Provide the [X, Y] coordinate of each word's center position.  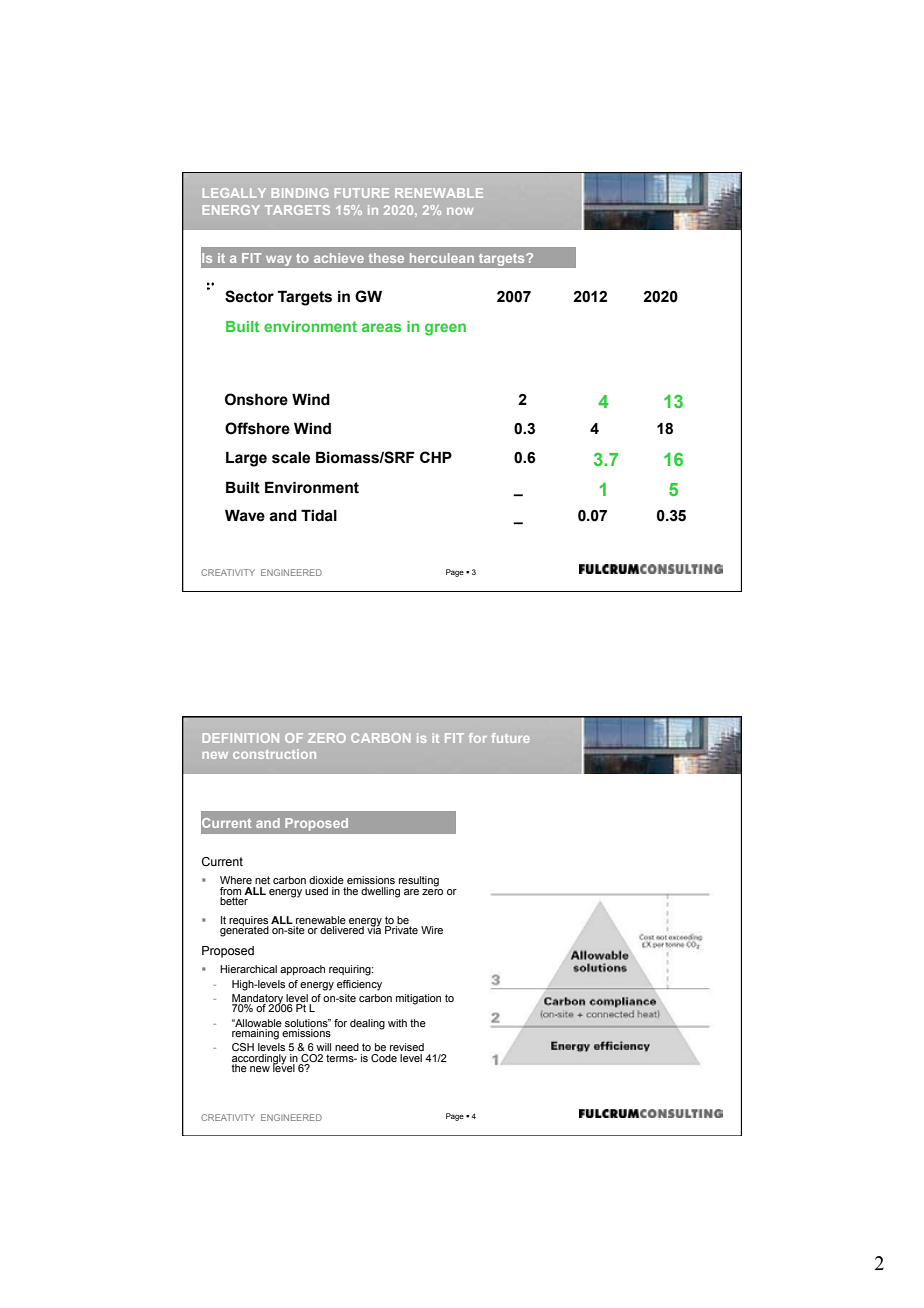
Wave [245, 515]
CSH [243, 1047]
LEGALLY [234, 193]
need [347, 1047]
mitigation [418, 999]
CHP [436, 457]
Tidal [319, 515]
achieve [339, 258]
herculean [442, 258]
